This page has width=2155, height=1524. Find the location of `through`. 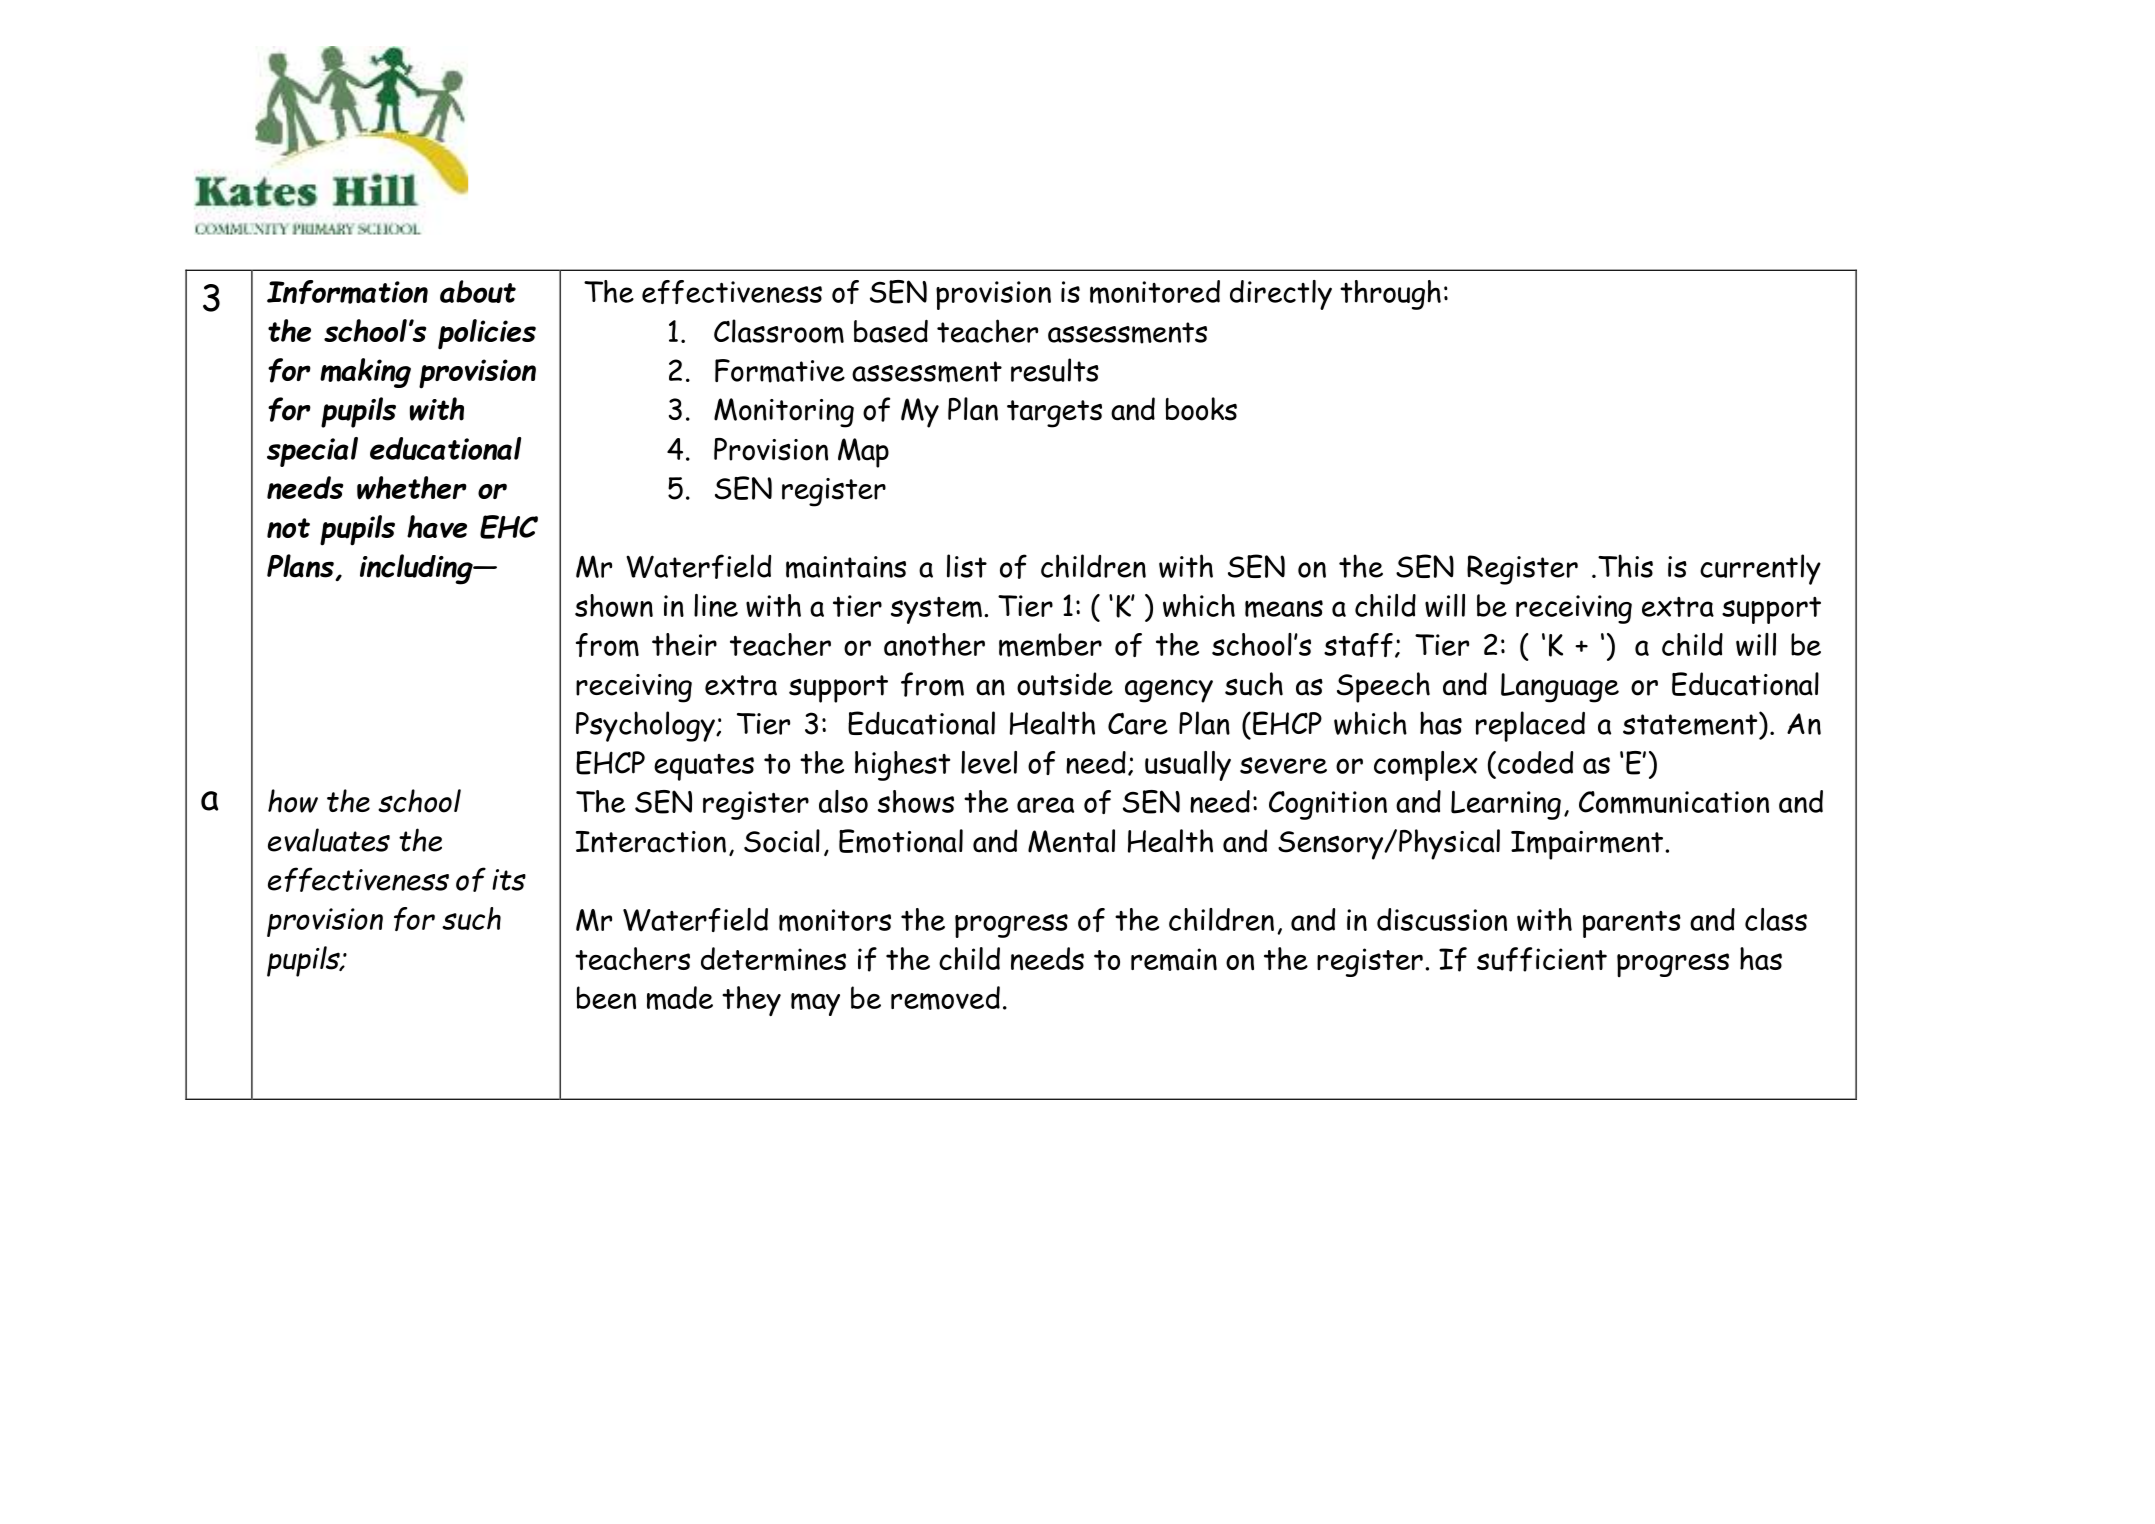

through is located at coordinates (1390, 295).
